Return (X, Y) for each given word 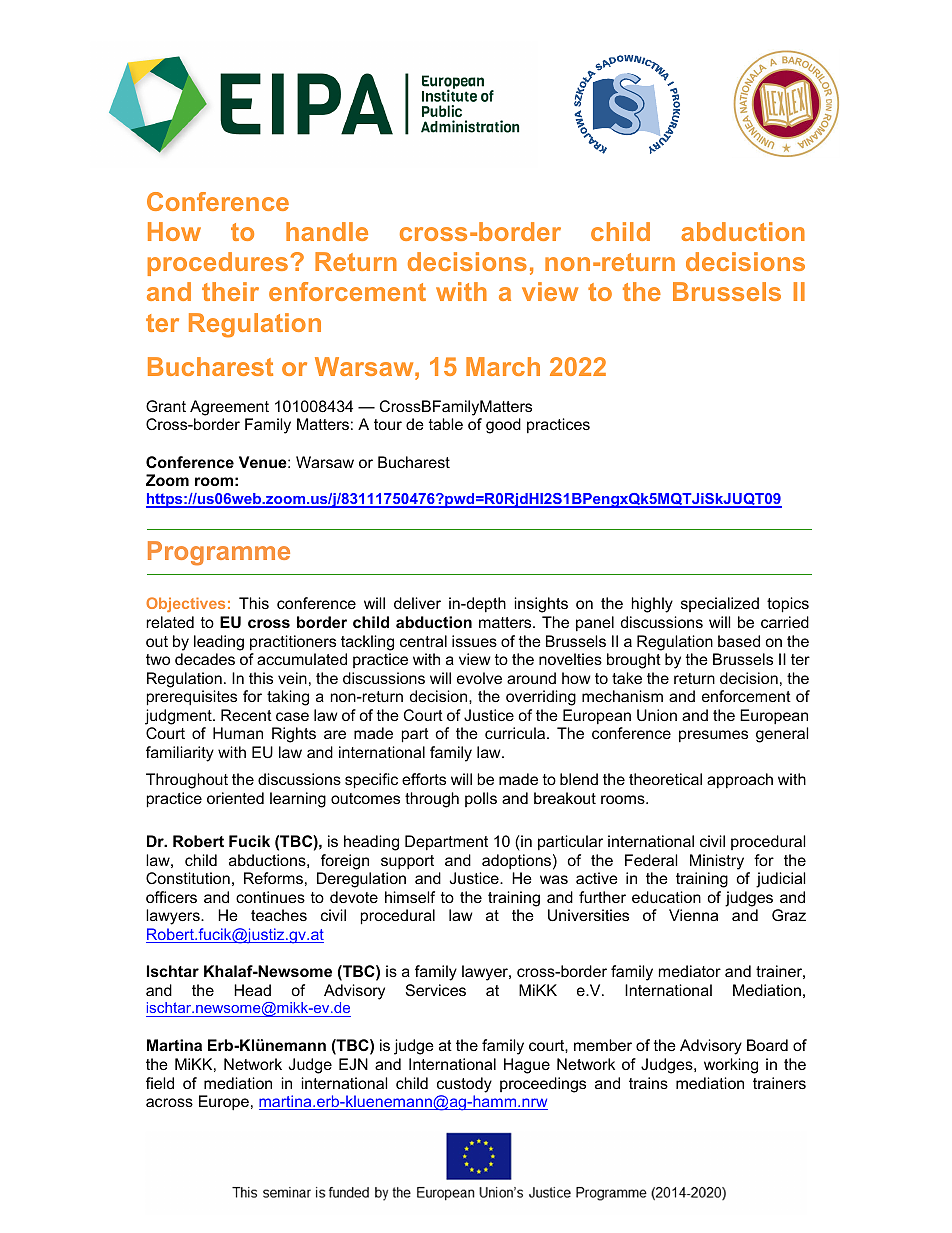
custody (464, 1085)
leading (219, 643)
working (731, 1066)
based (739, 641)
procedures (218, 264)
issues (474, 641)
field (160, 1083)
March (503, 366)
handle (327, 231)
